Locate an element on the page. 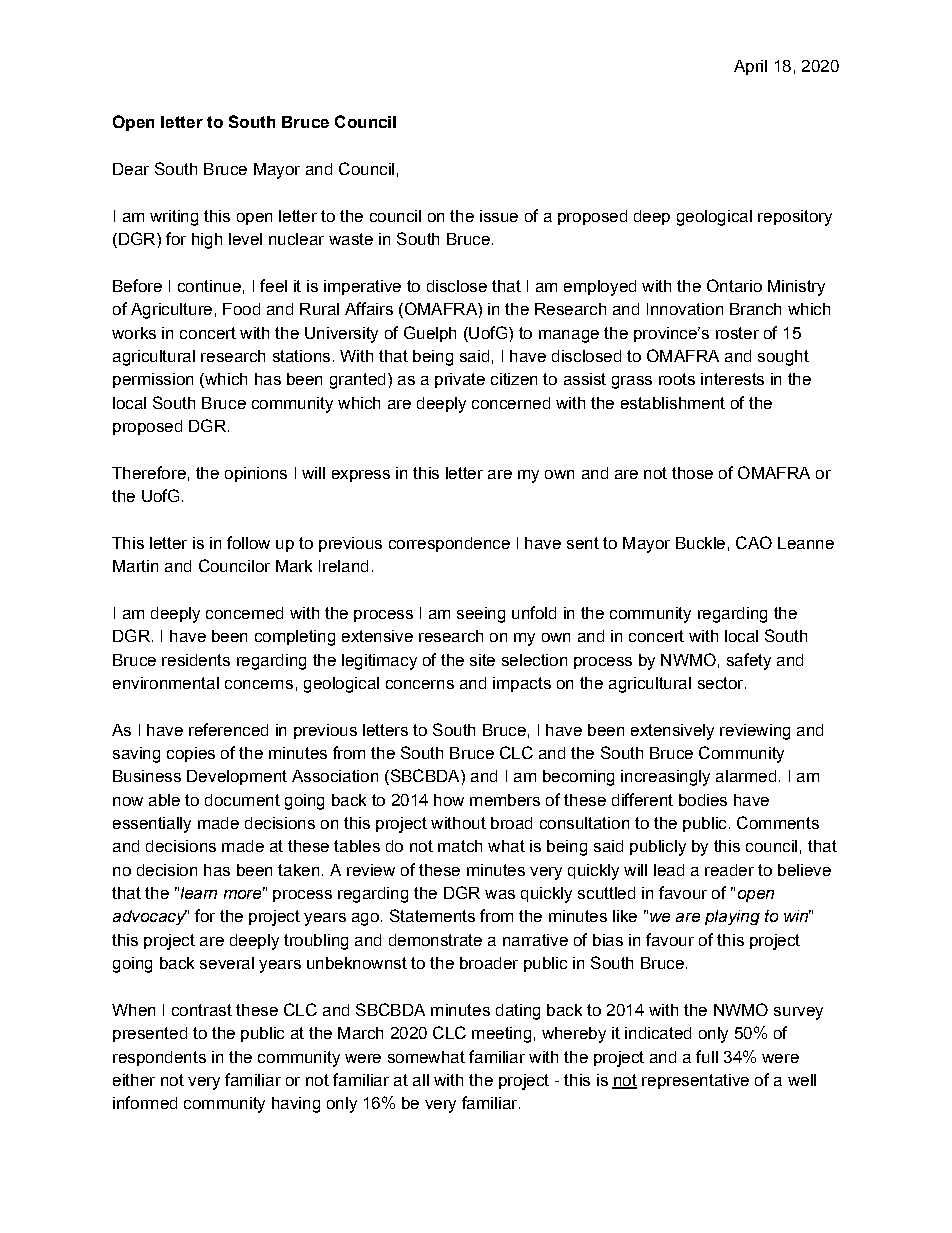 Image resolution: width=952 pixels, height=1233 pixels. Guelph is located at coordinates (430, 334).
